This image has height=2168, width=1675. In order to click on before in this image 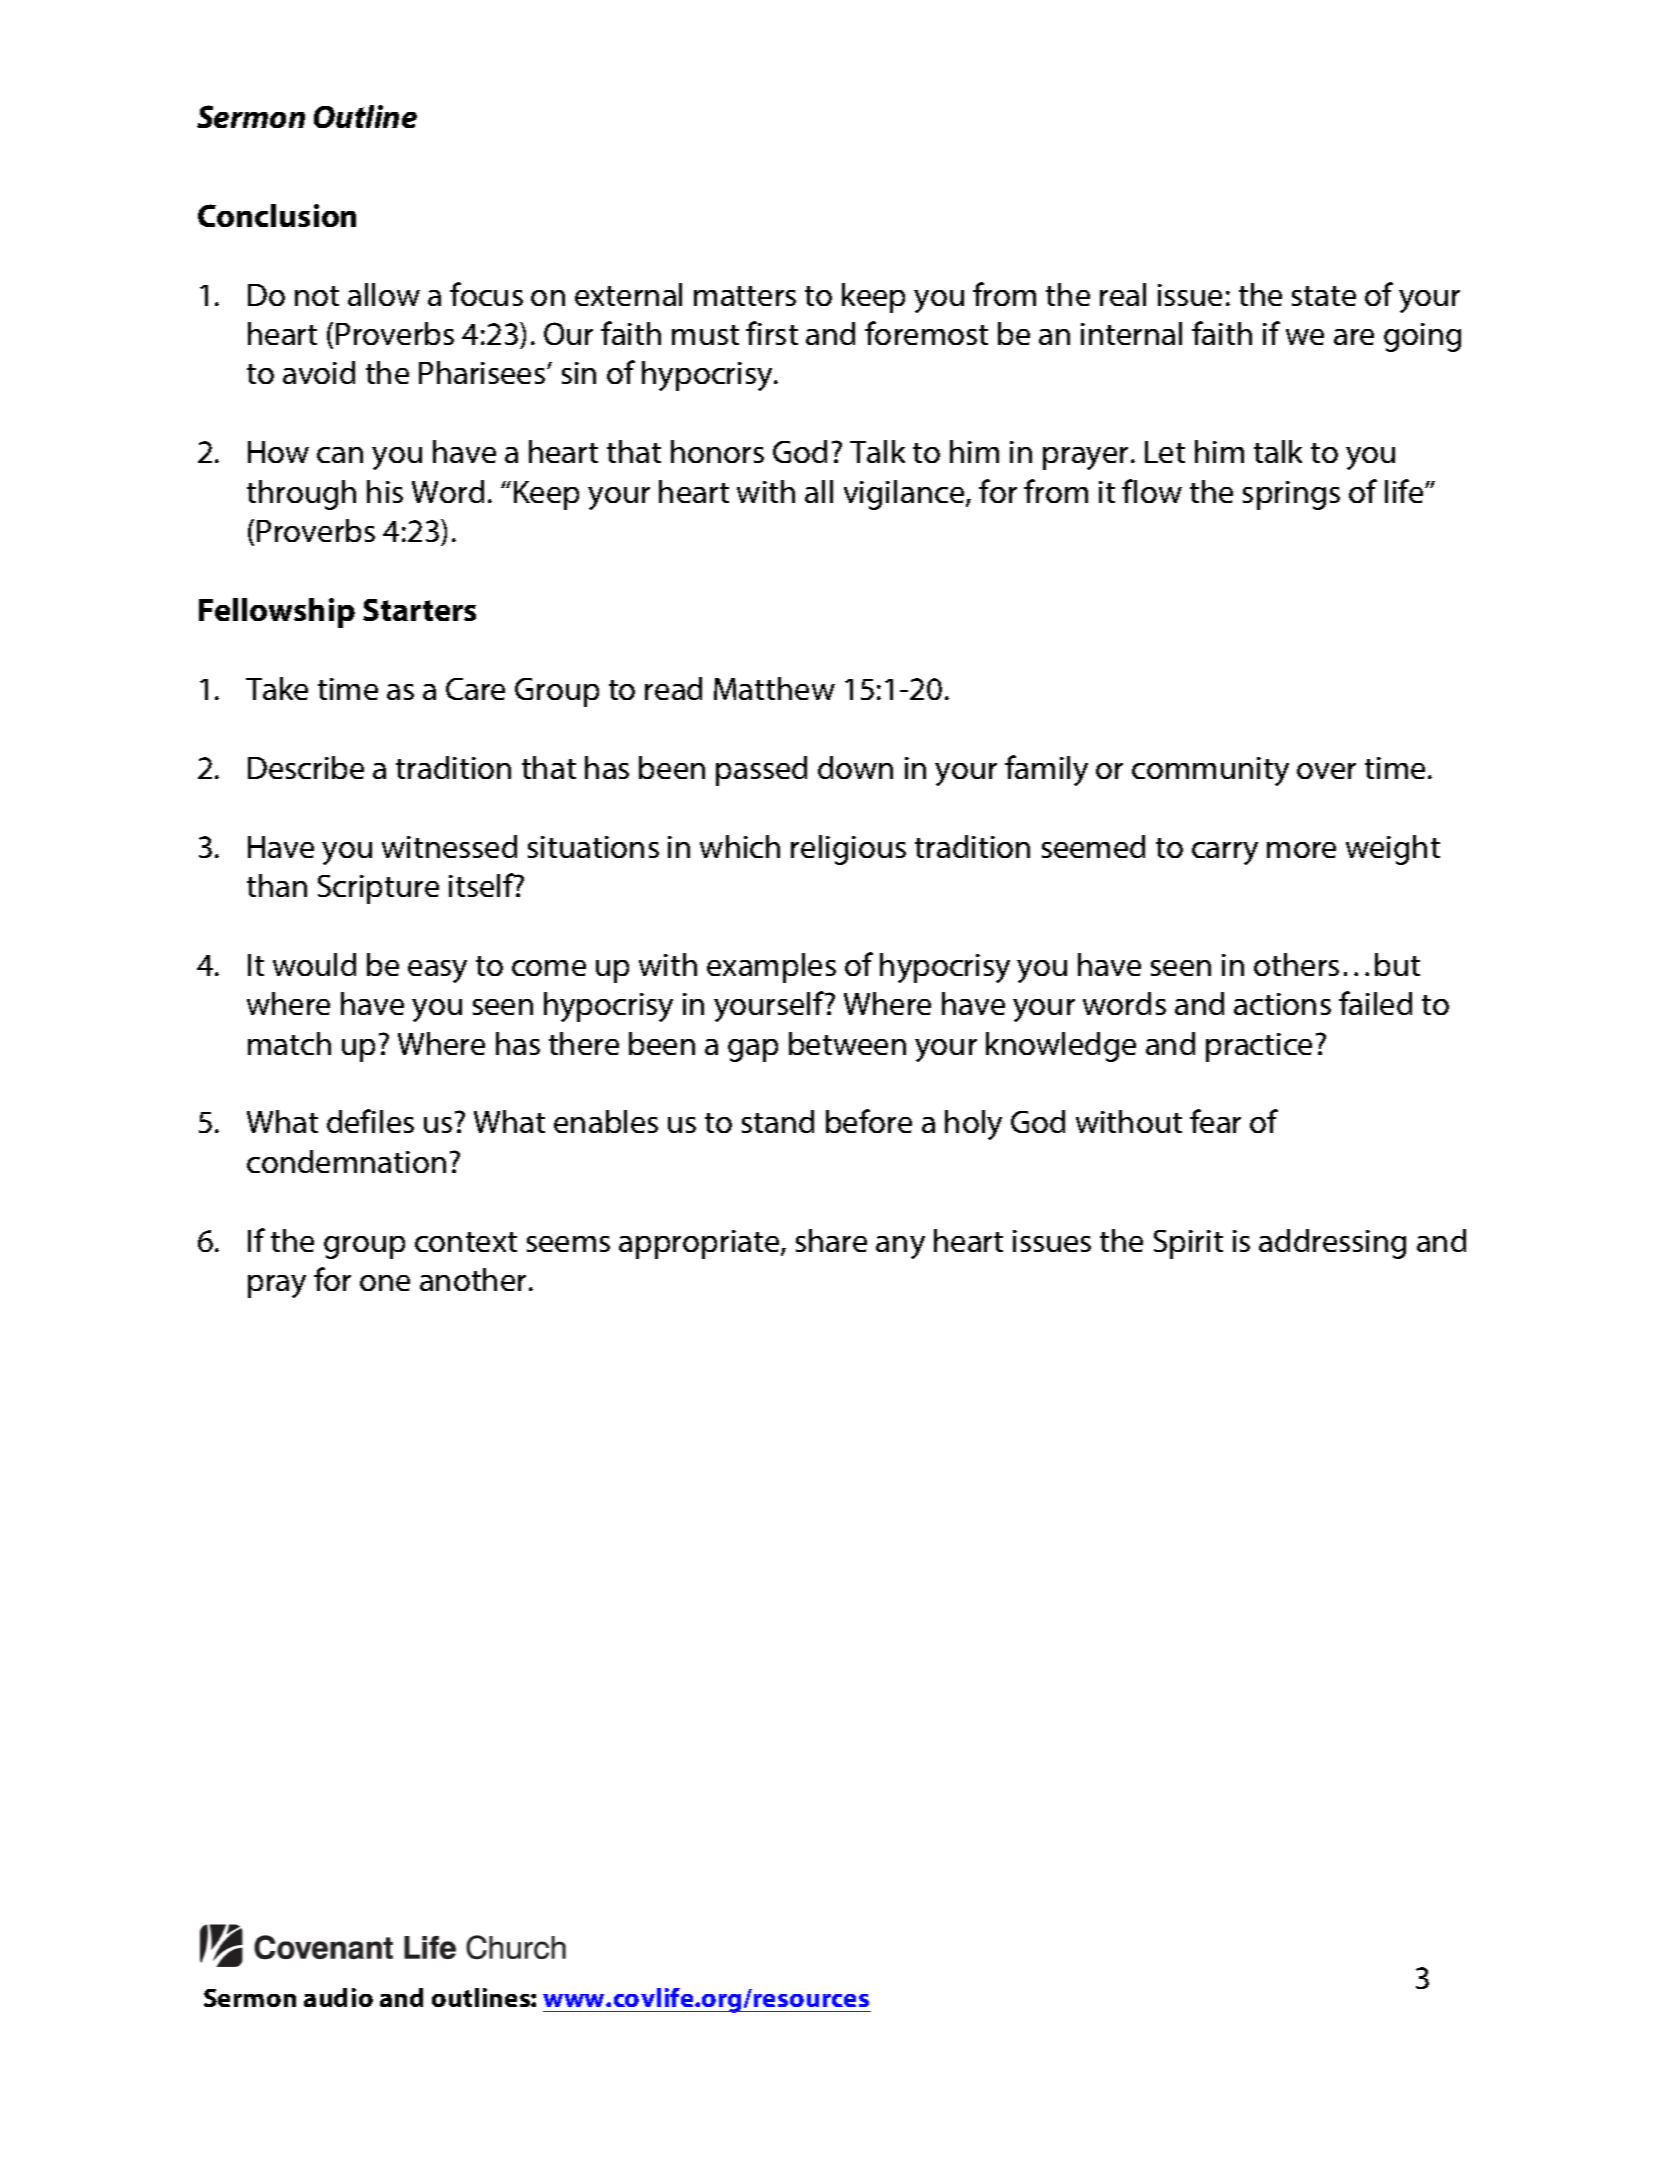, I will do `click(869, 1121)`.
